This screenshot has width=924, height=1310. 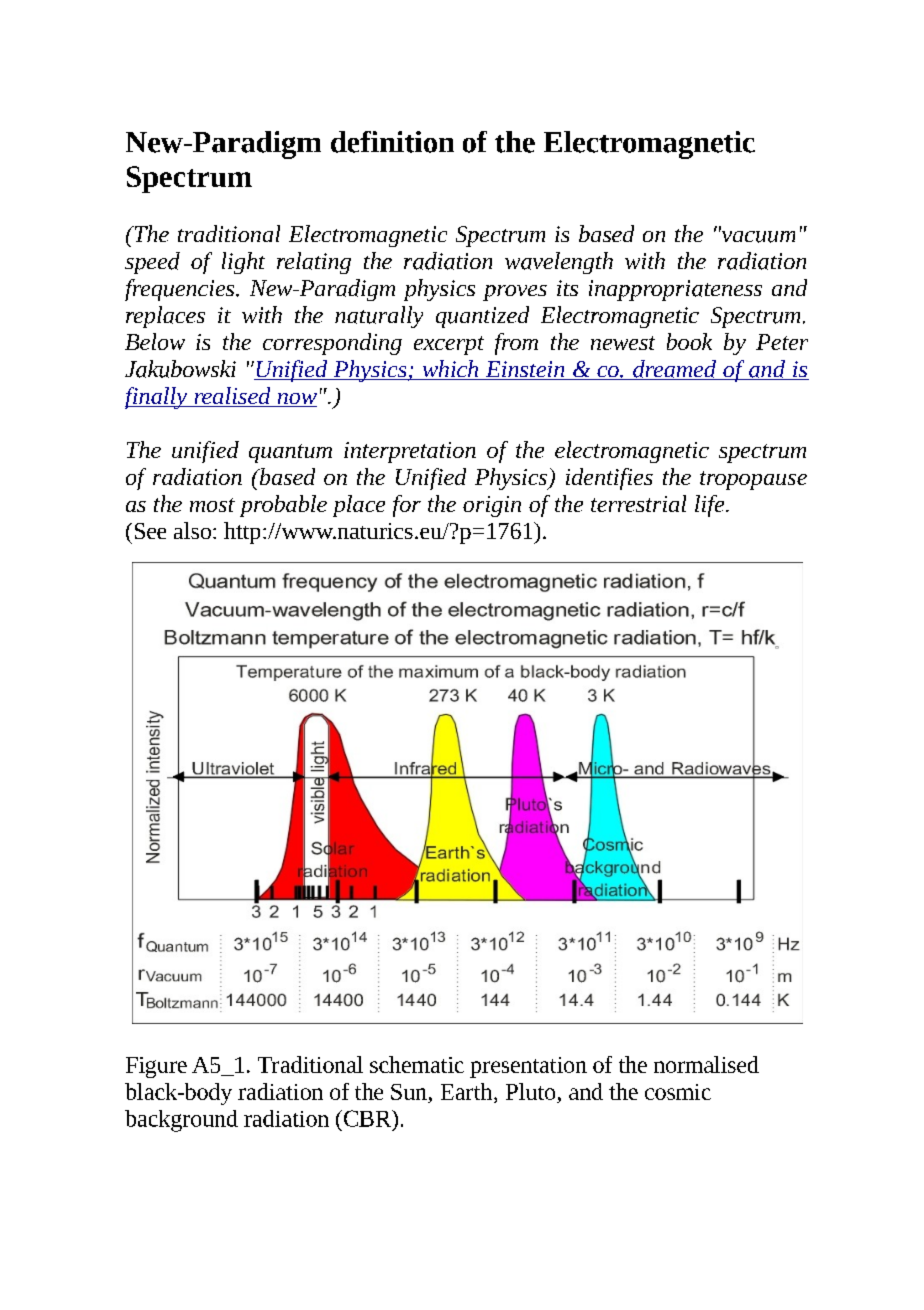 I want to click on background, so click(x=181, y=1121).
